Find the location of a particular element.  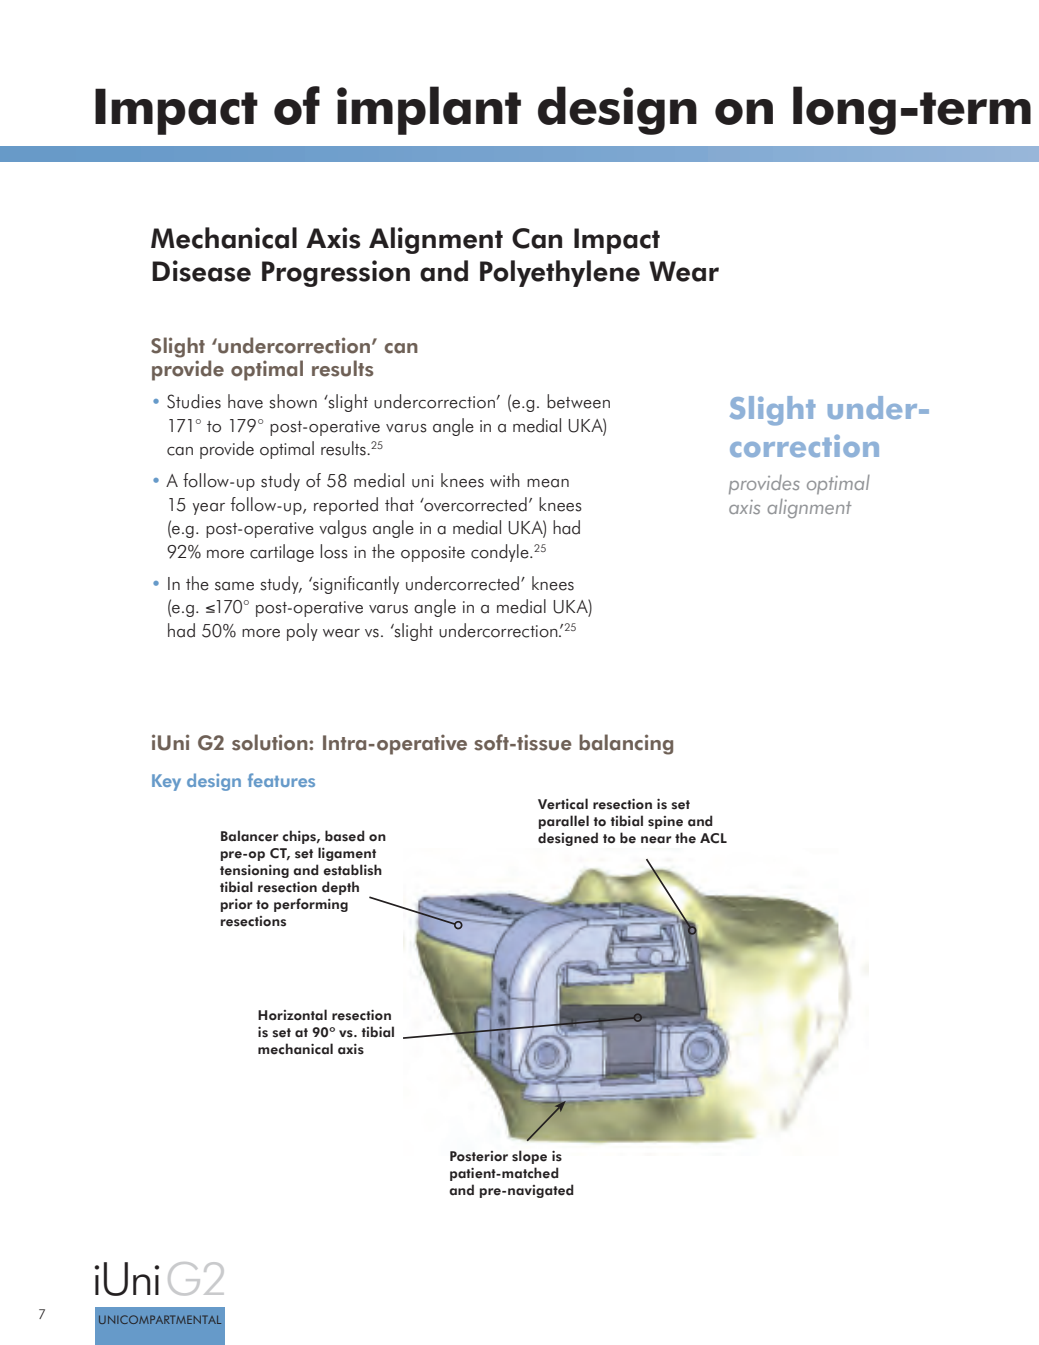

between is located at coordinates (578, 401).
